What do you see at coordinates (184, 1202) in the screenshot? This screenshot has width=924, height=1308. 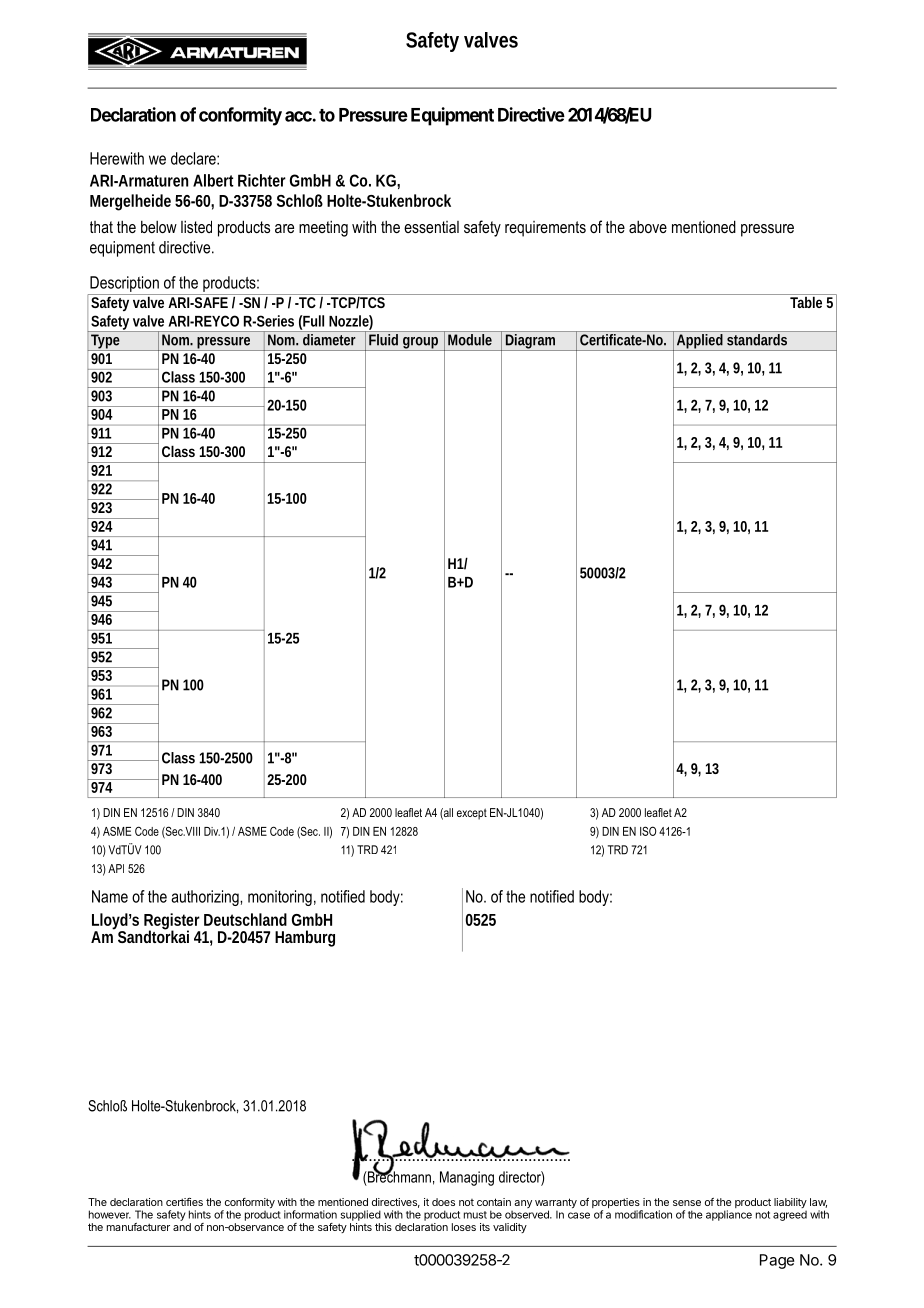 I see `certifies` at bounding box center [184, 1202].
